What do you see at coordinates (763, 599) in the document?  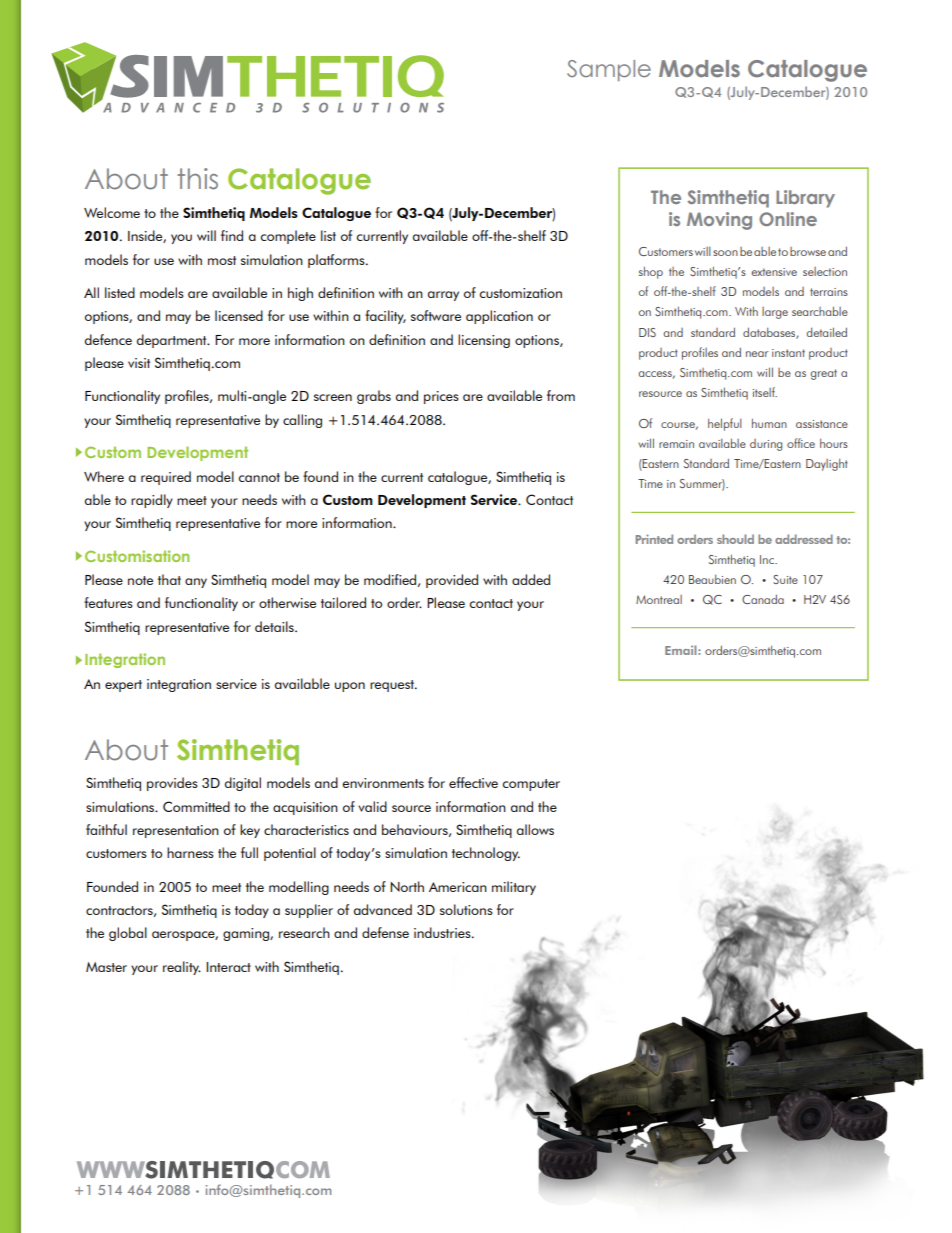 I see `Canada` at bounding box center [763, 599].
